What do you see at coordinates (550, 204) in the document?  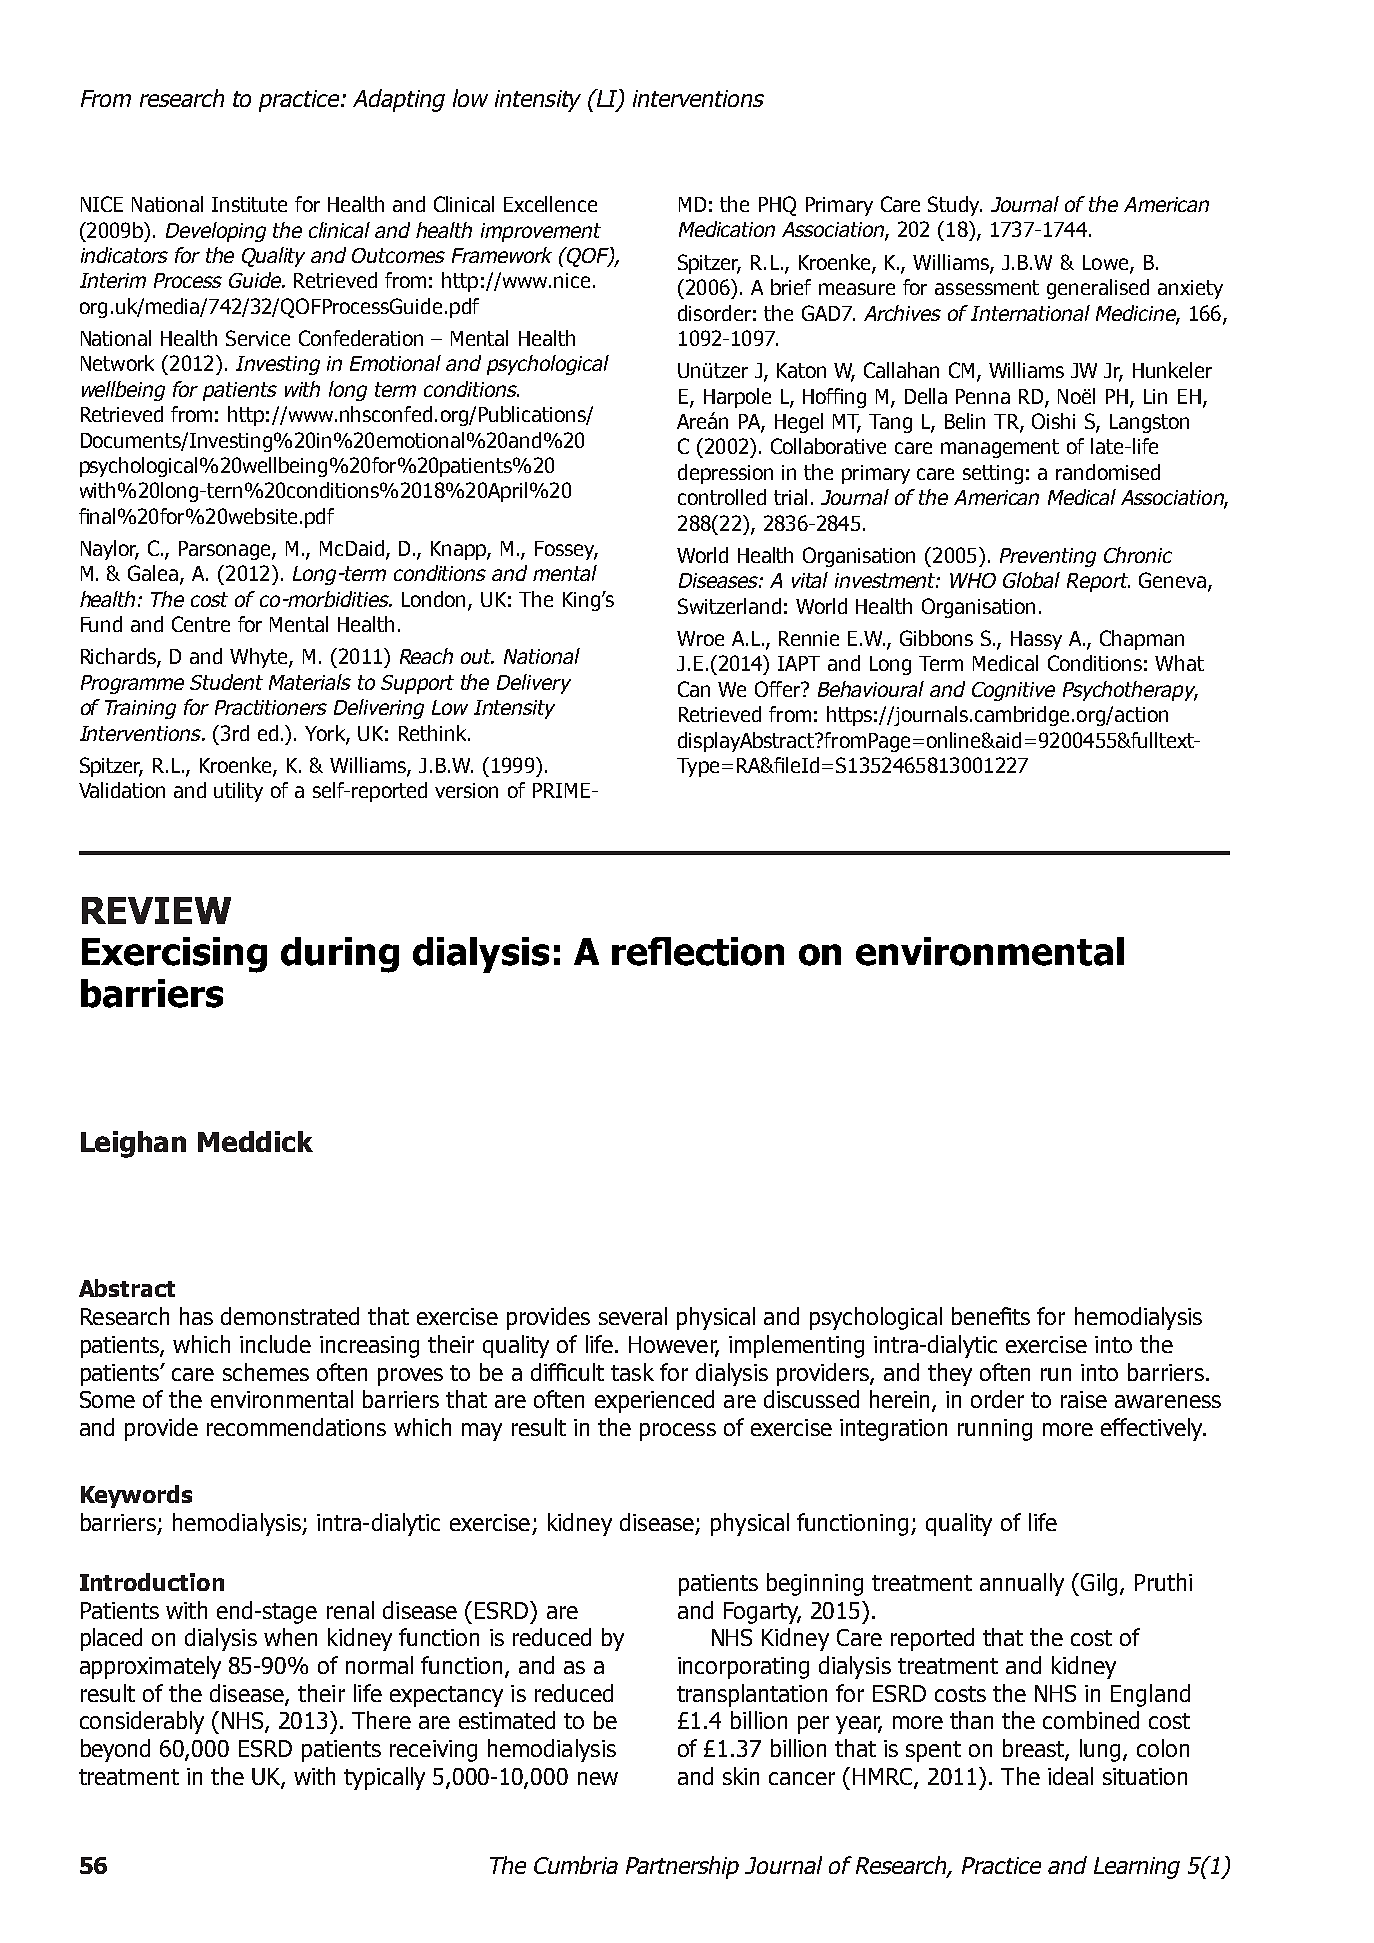 I see `Excellence` at bounding box center [550, 204].
